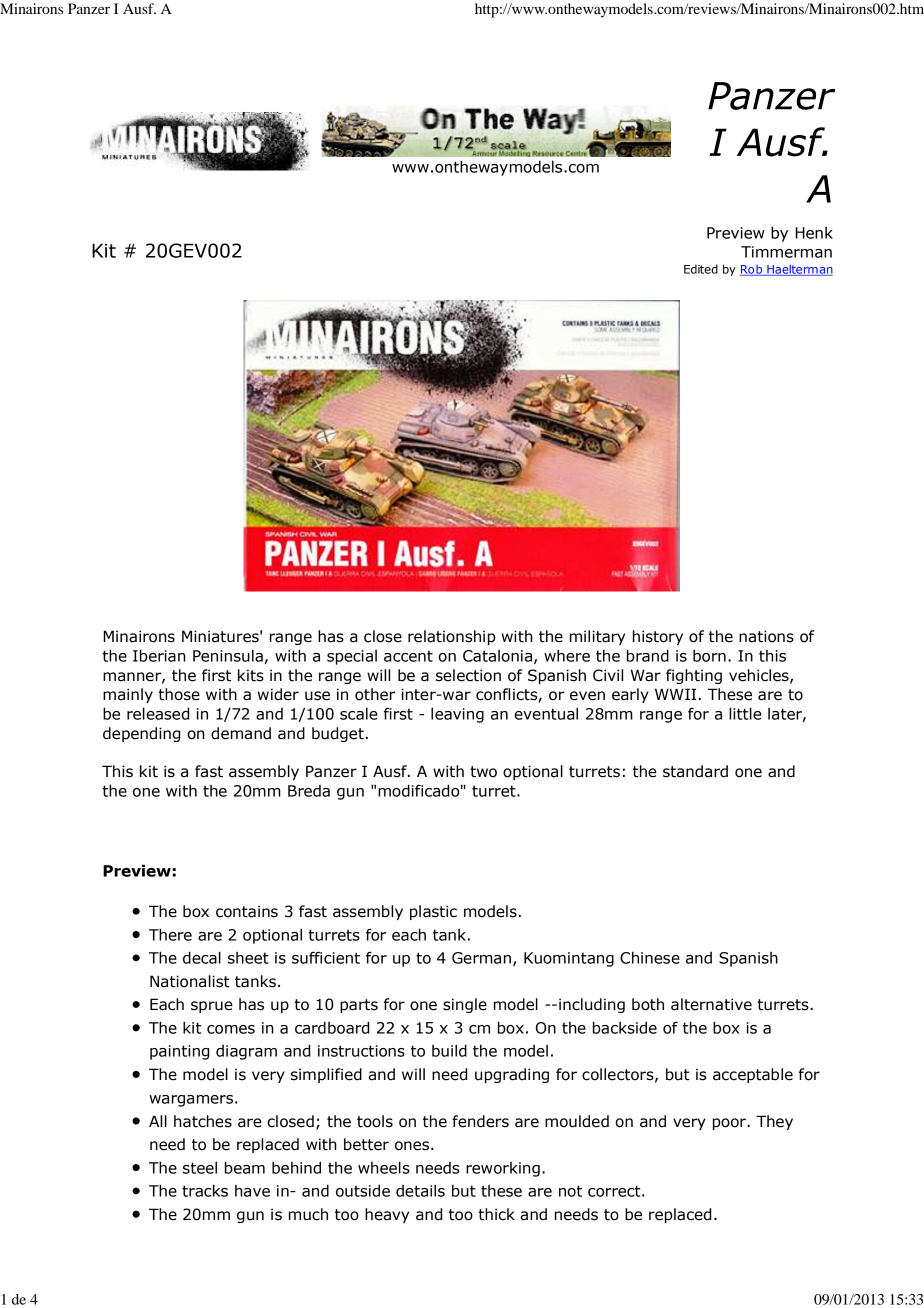  Describe the element at coordinates (701, 269) in the document. I see `Edited` at that location.
